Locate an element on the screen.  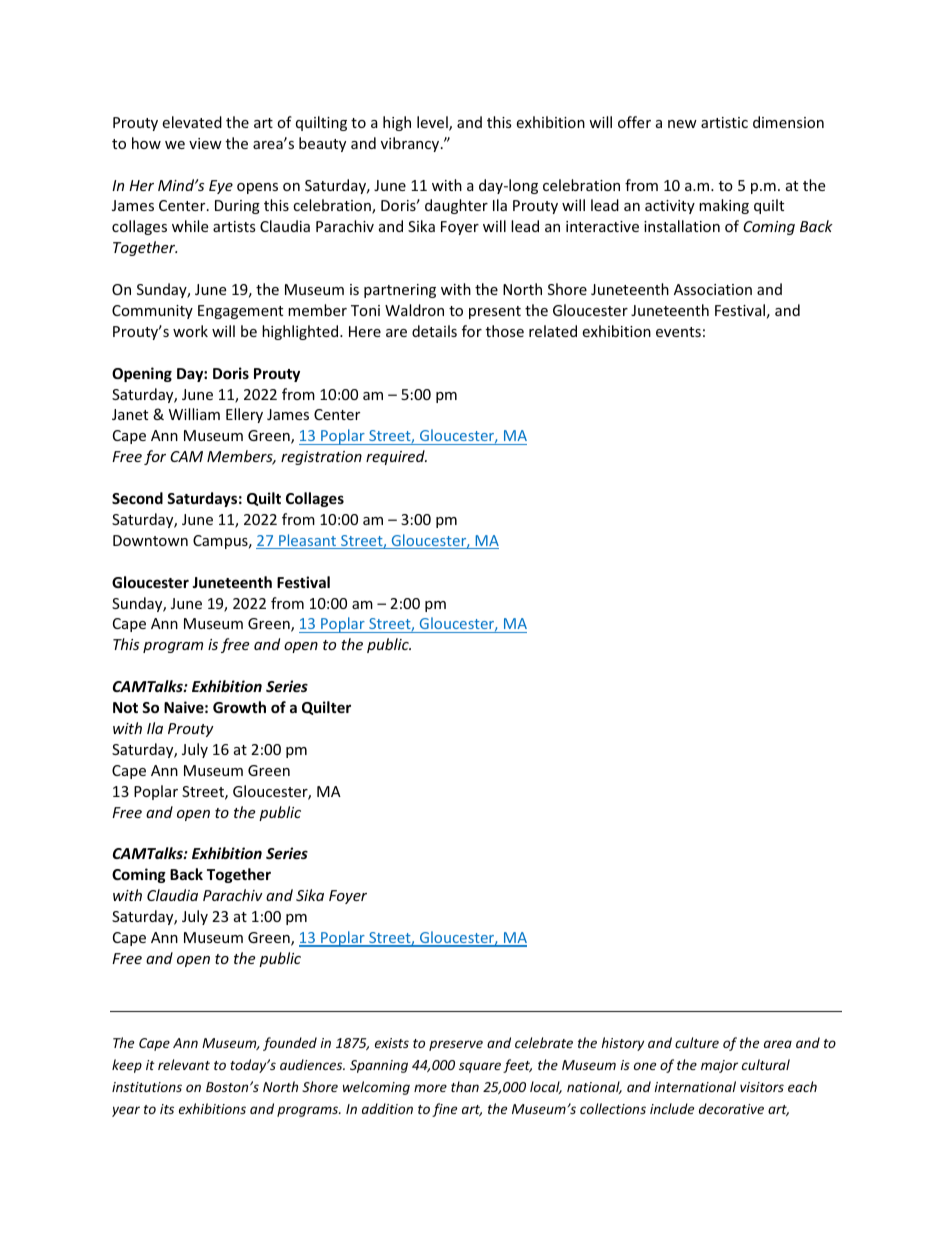
events is located at coordinates (678, 332).
